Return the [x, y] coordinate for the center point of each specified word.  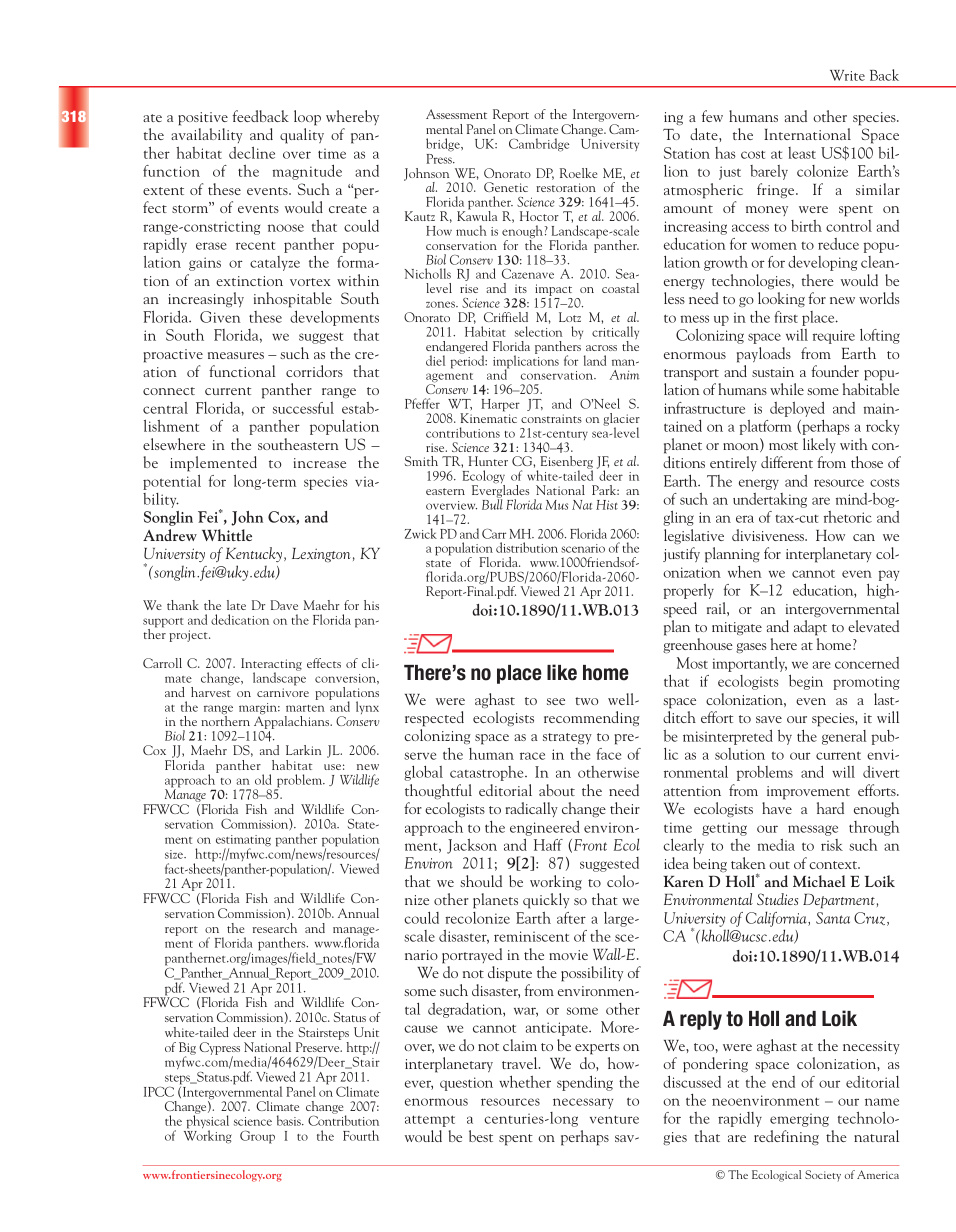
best [481, 1136]
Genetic [506, 187]
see [556, 701]
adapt [810, 628]
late [236, 605]
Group [257, 1137]
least [802, 153]
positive [203, 119]
